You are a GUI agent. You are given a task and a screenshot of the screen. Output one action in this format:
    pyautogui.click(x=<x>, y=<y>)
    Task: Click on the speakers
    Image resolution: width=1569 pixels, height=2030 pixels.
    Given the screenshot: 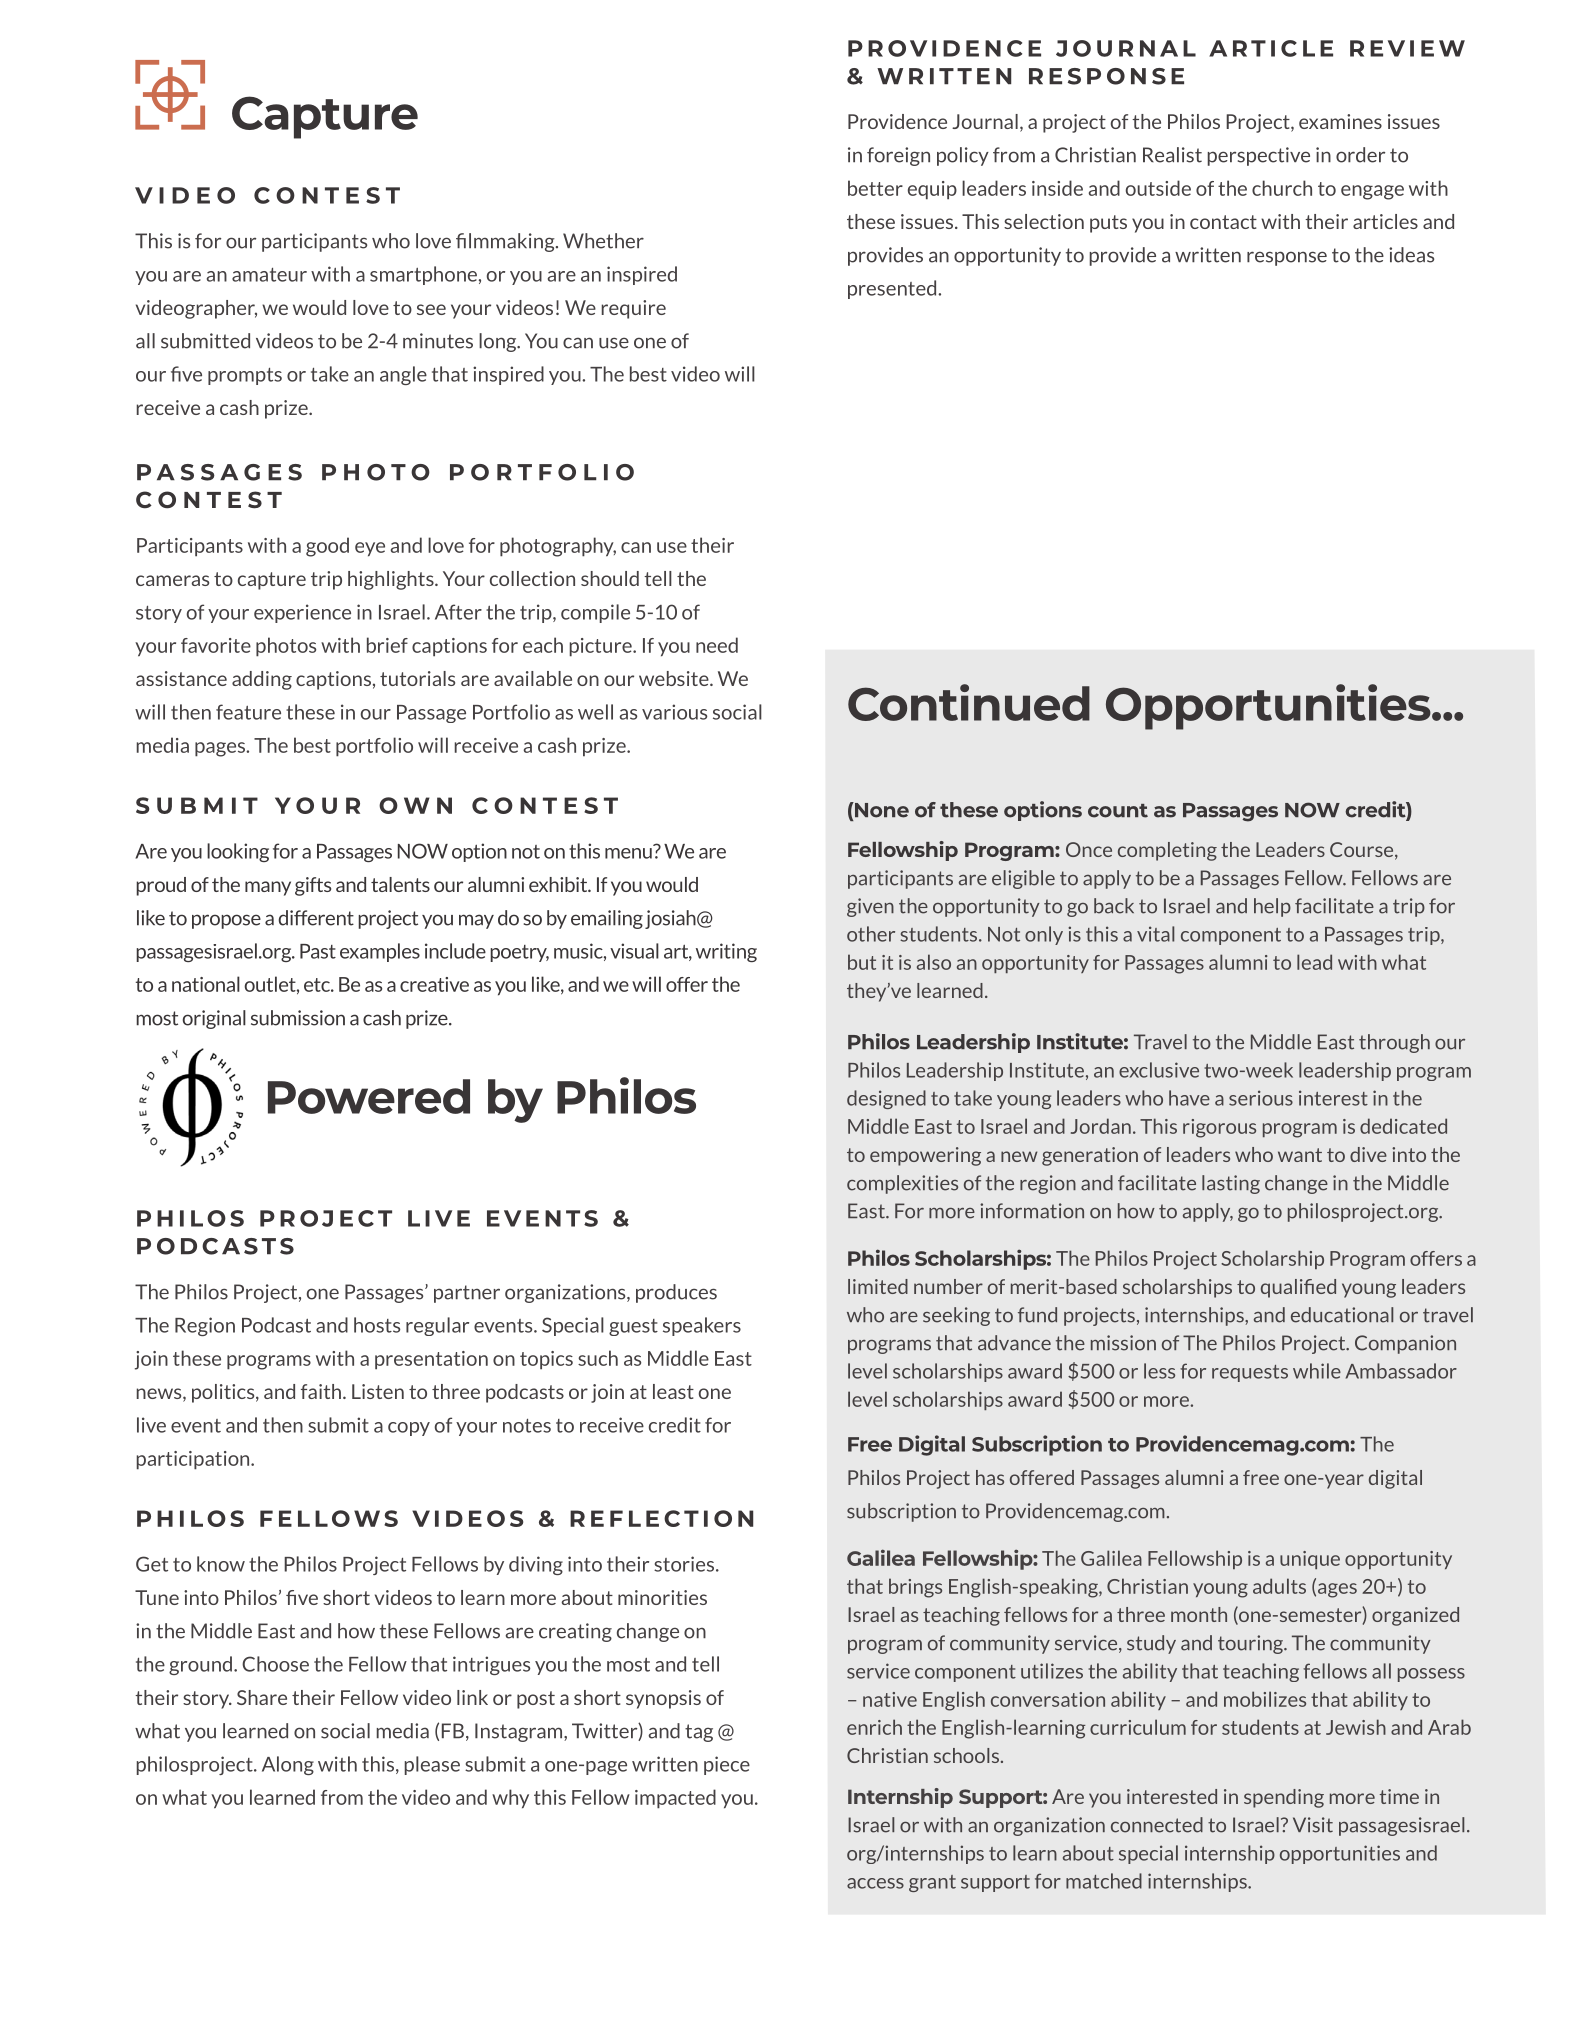 What is the action you would take?
    pyautogui.click(x=702, y=1326)
